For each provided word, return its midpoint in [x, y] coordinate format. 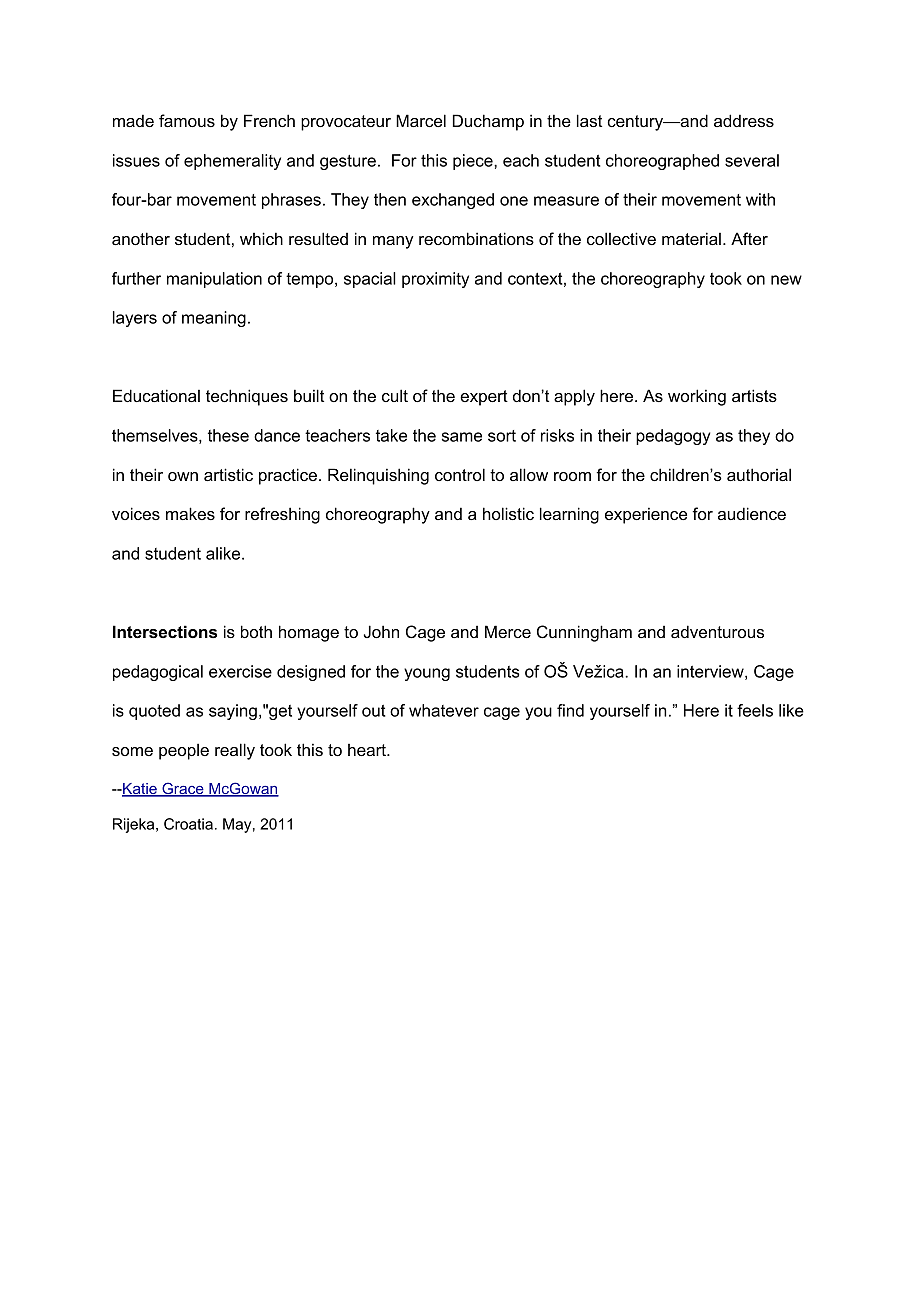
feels [755, 710]
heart [368, 750]
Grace [183, 789]
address [744, 120]
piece [474, 162]
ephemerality [232, 162]
